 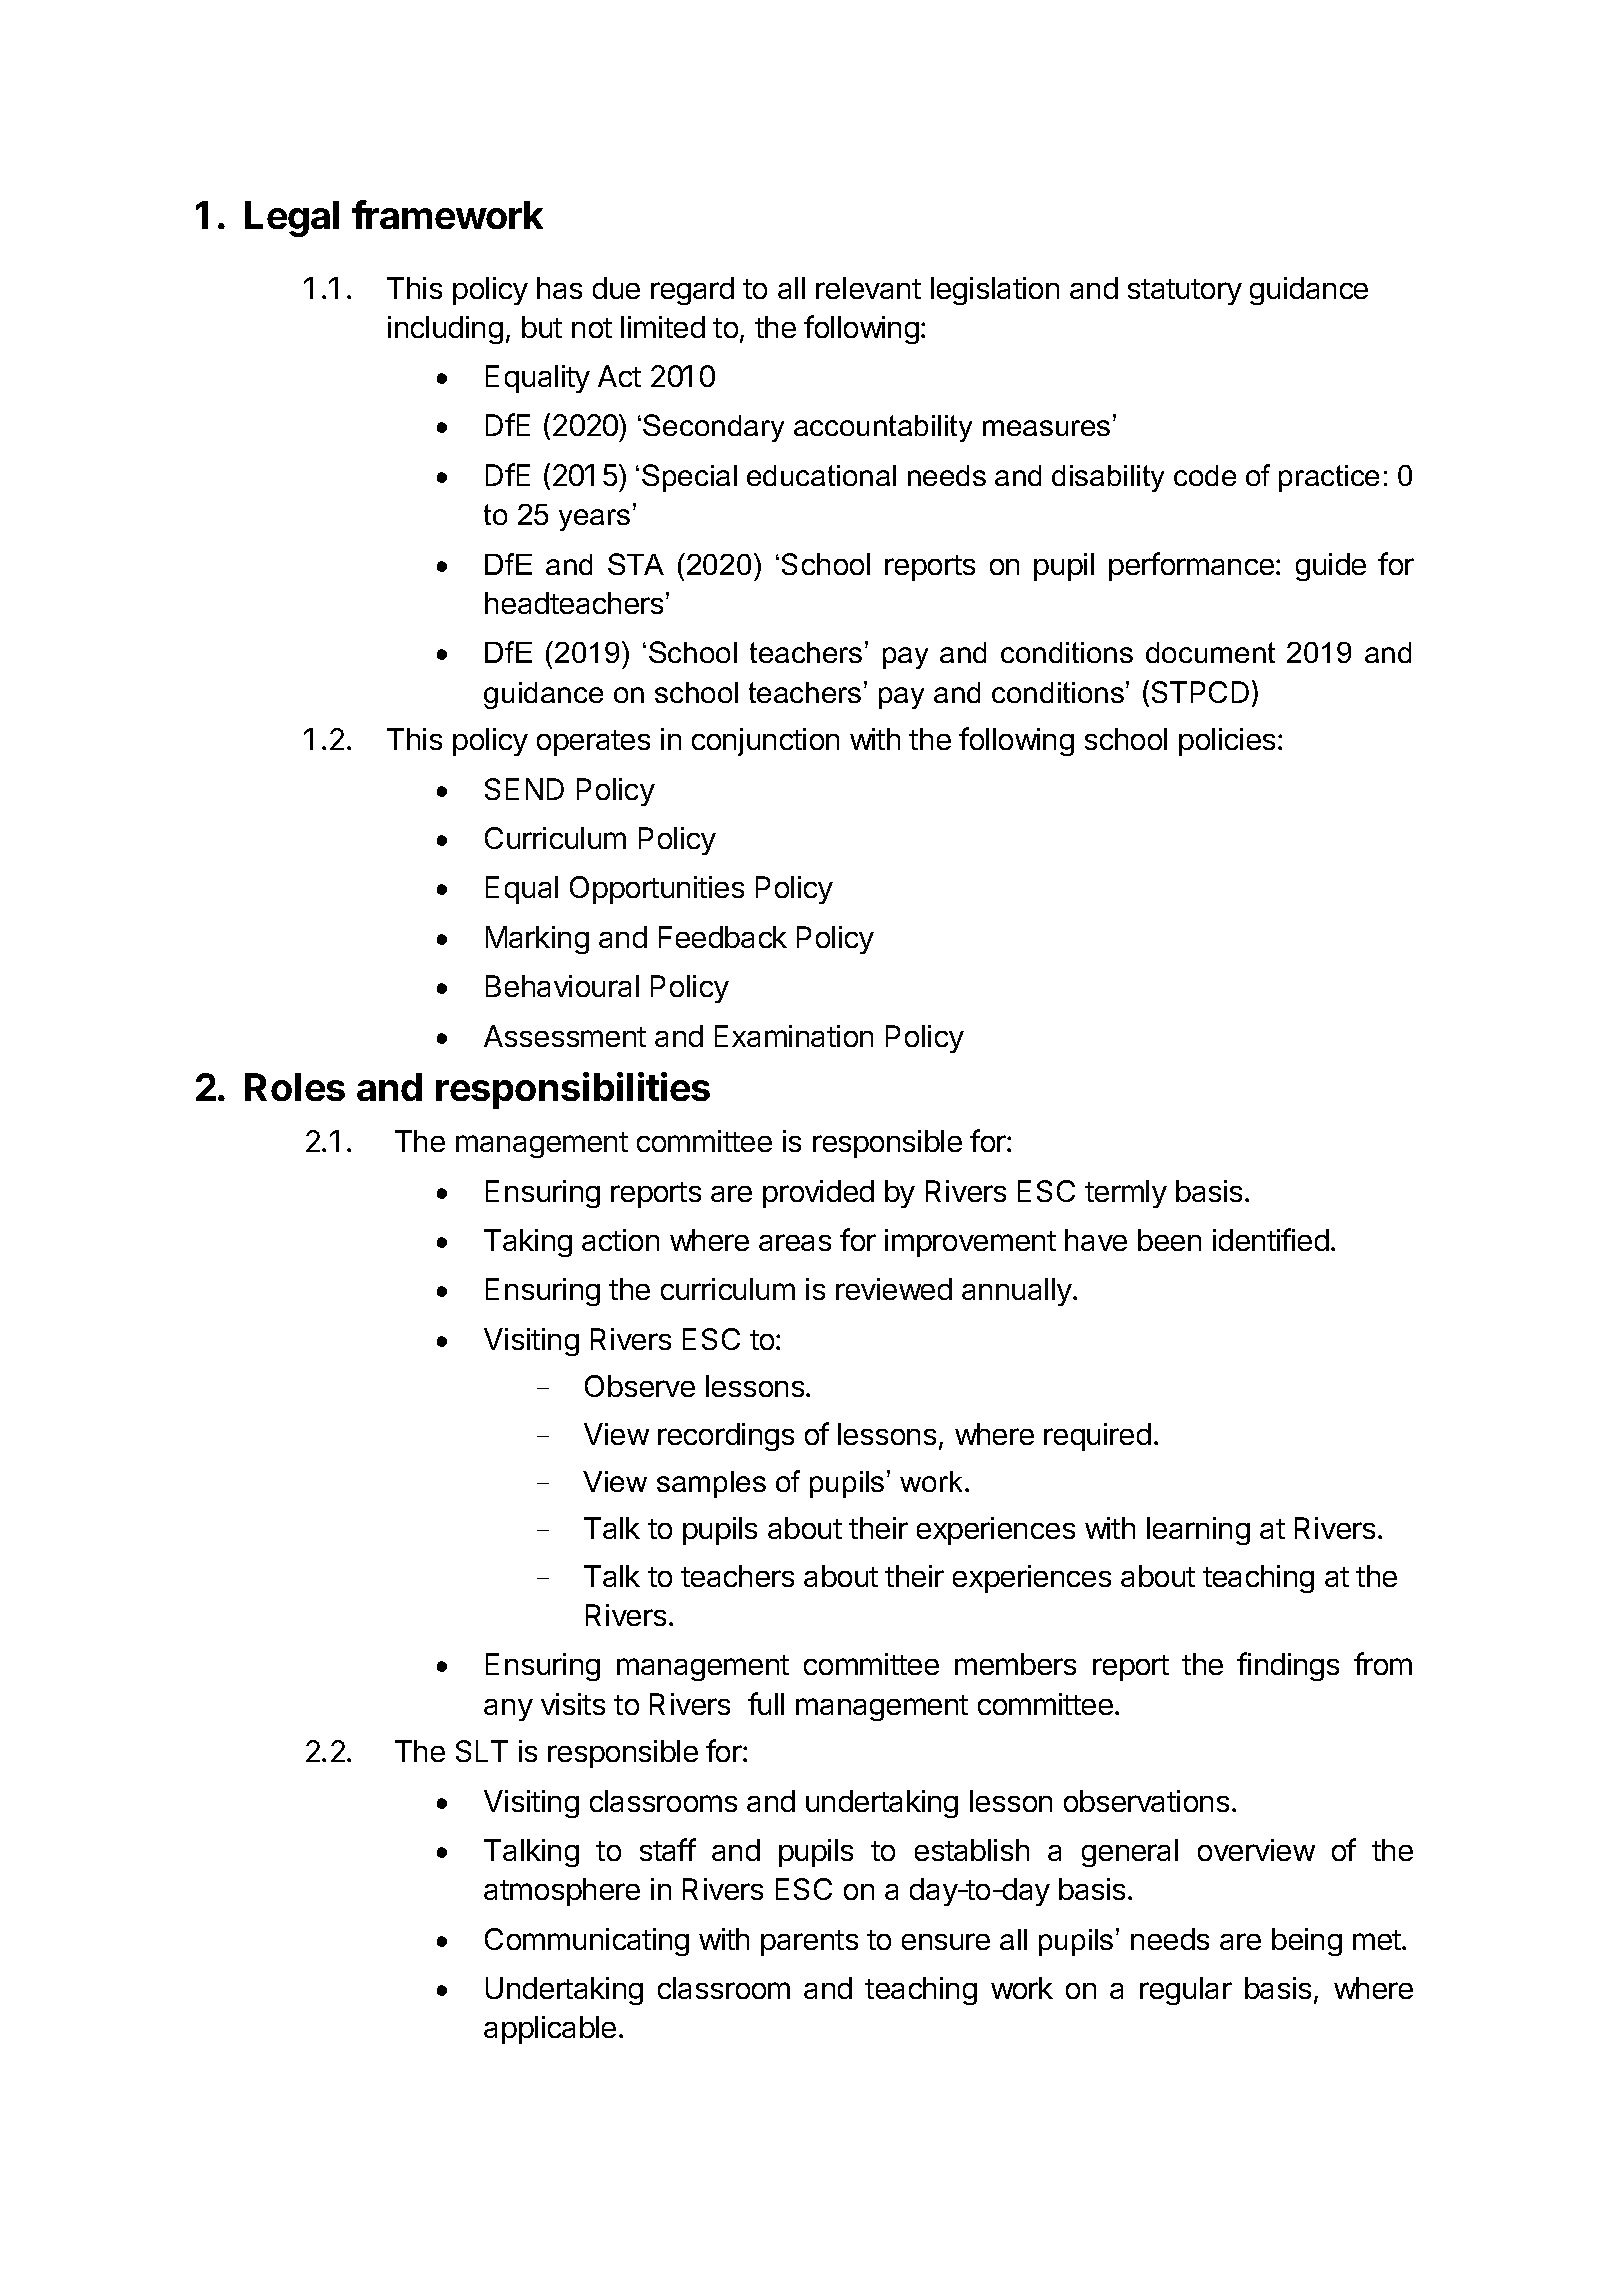 What do you see at coordinates (445, 330) in the screenshot?
I see `including` at bounding box center [445, 330].
